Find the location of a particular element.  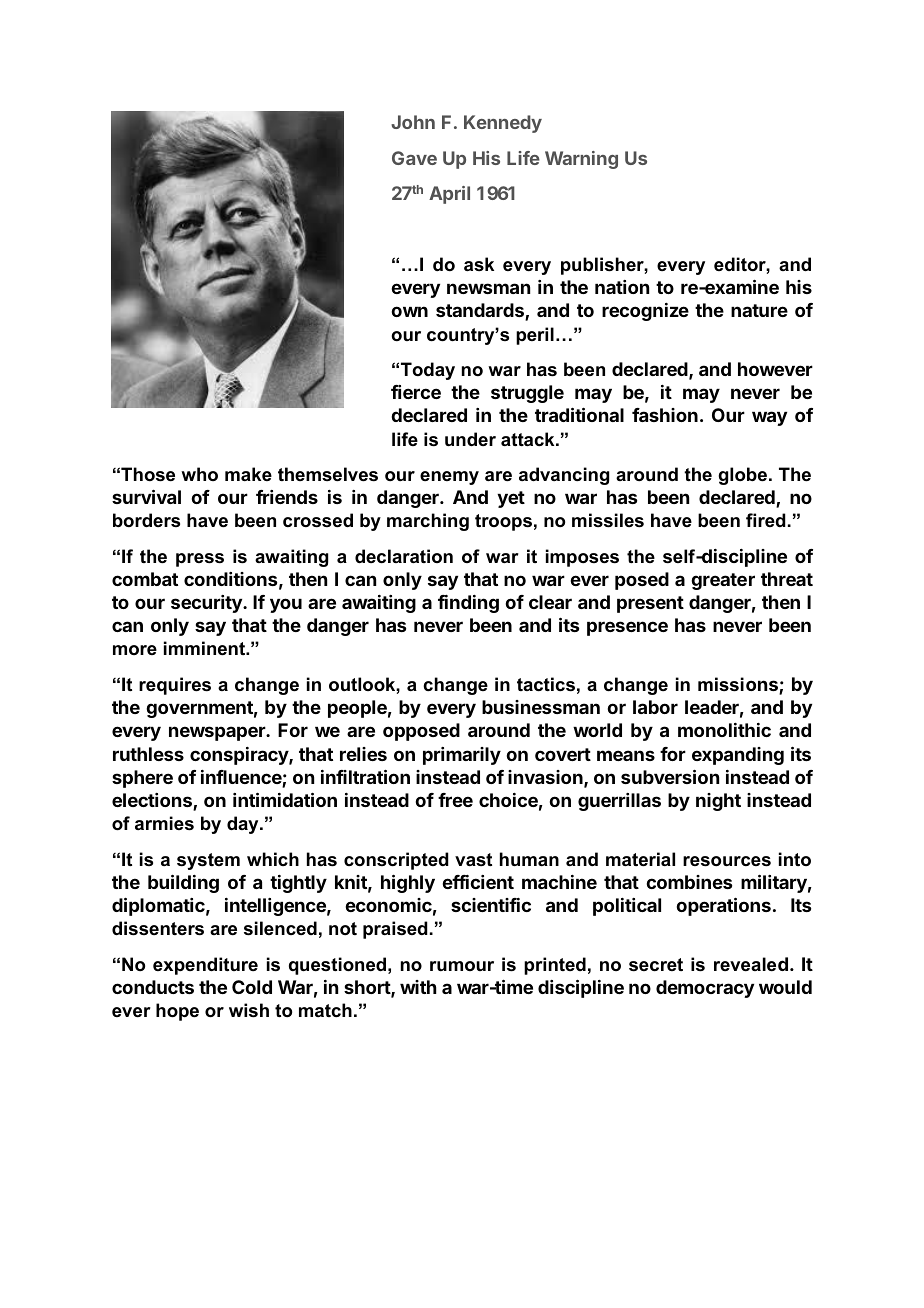

fashion is located at coordinates (665, 415).
